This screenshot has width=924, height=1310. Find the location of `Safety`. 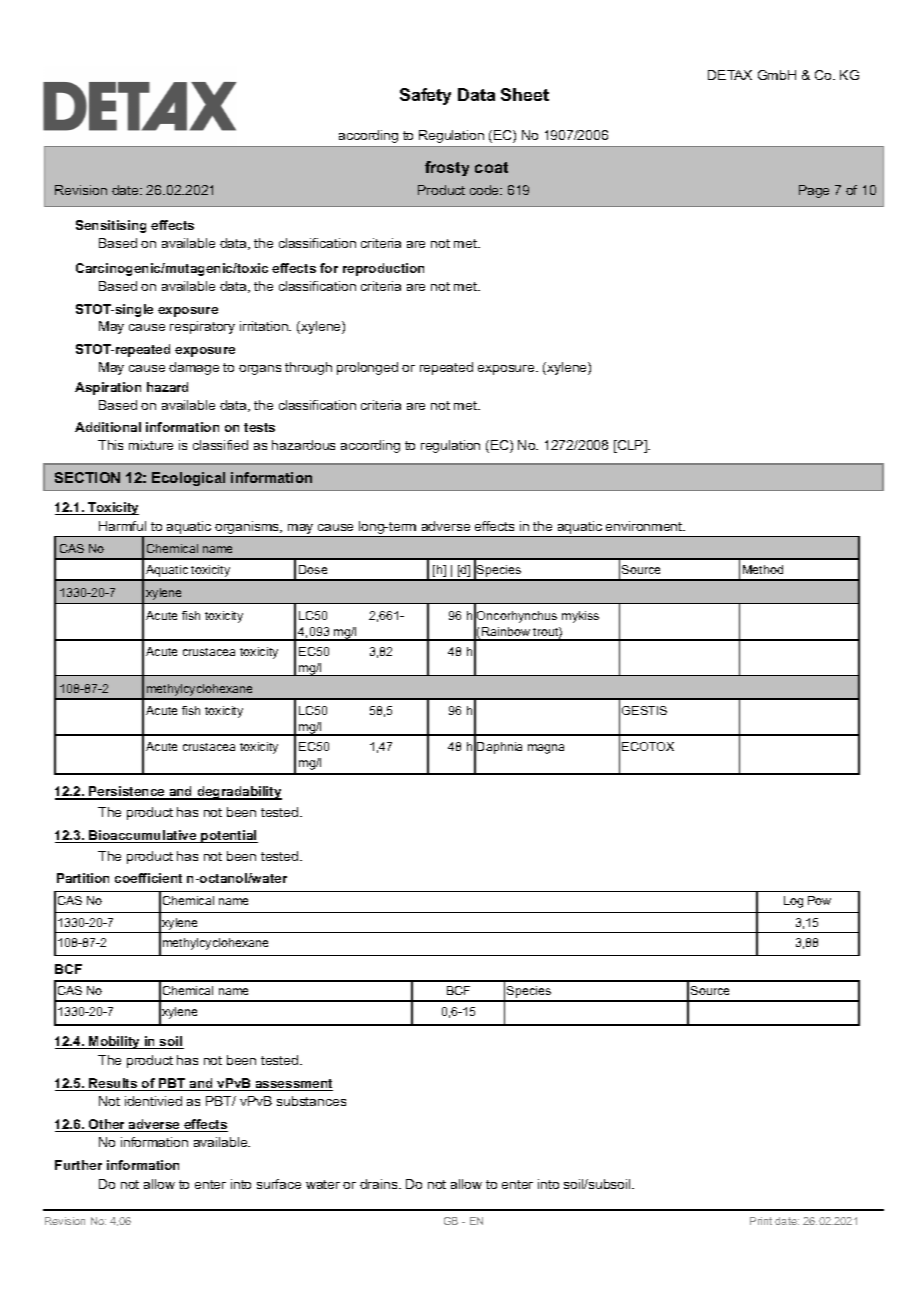

Safety is located at coordinates (425, 96).
